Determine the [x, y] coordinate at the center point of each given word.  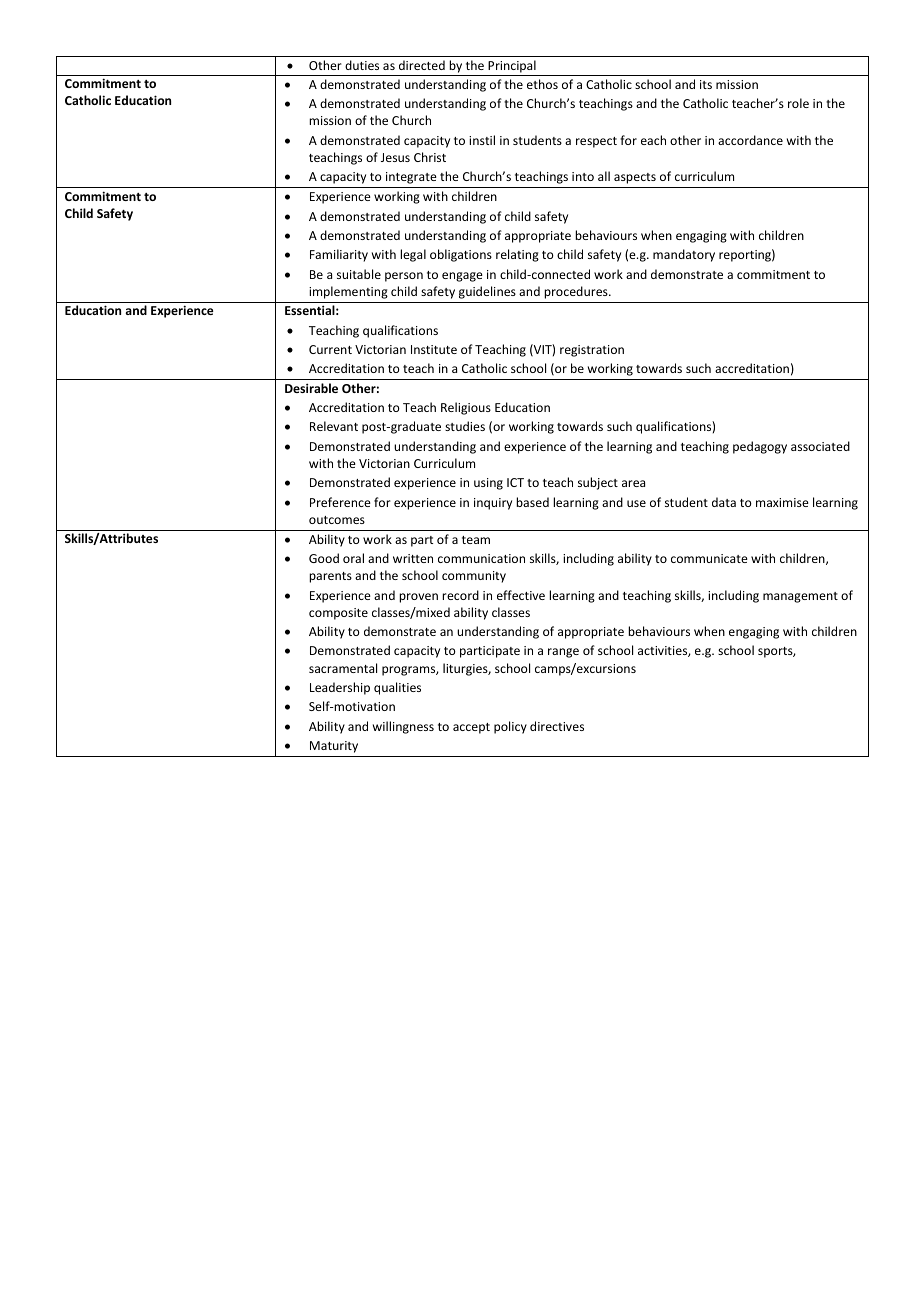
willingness [403, 727]
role [798, 103]
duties [362, 65]
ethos [542, 84]
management [800, 597]
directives [557, 726]
